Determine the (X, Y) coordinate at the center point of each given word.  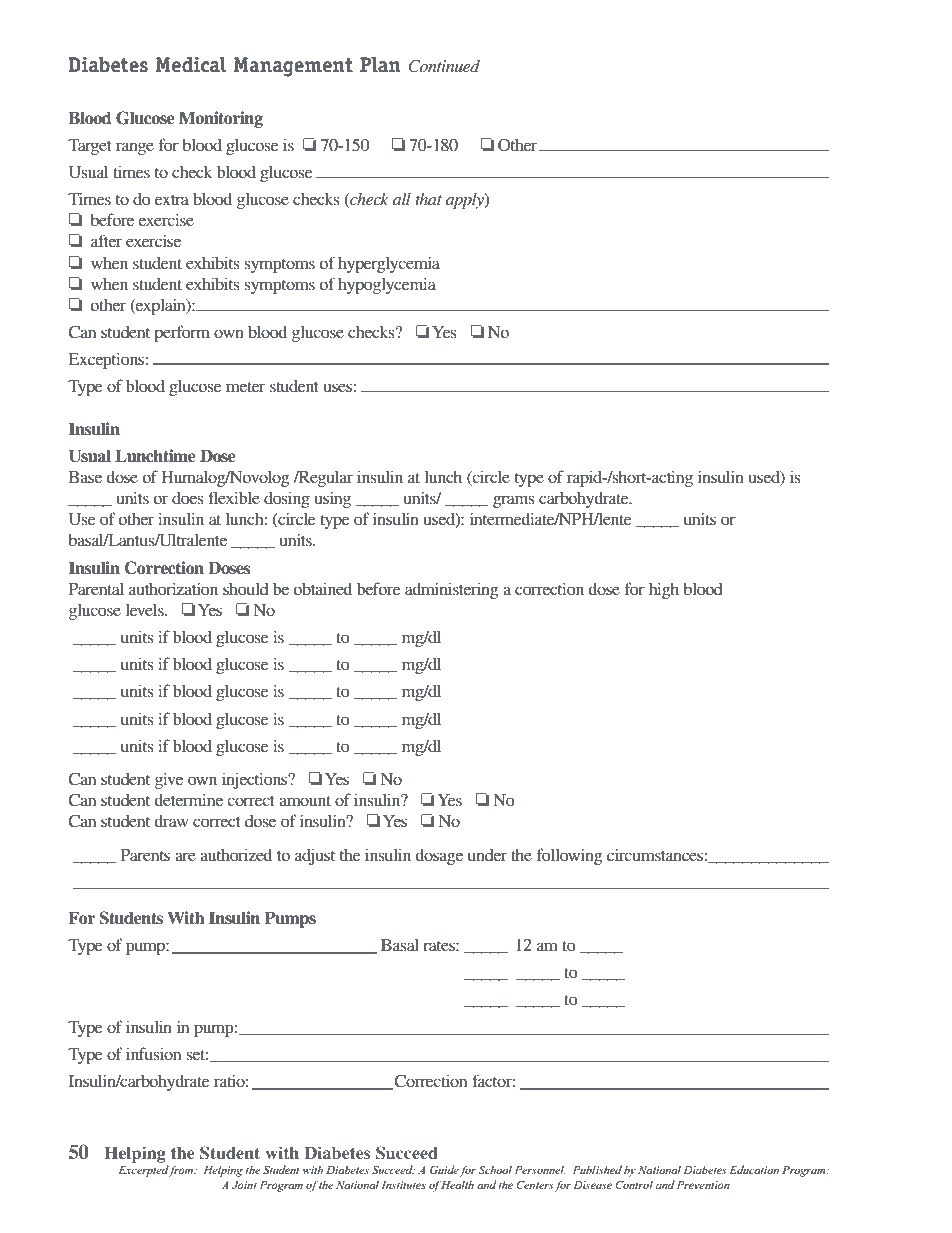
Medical (191, 65)
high (664, 590)
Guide (445, 1171)
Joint (244, 1185)
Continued (444, 66)
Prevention (703, 1185)
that (428, 198)
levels (145, 609)
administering (451, 590)
